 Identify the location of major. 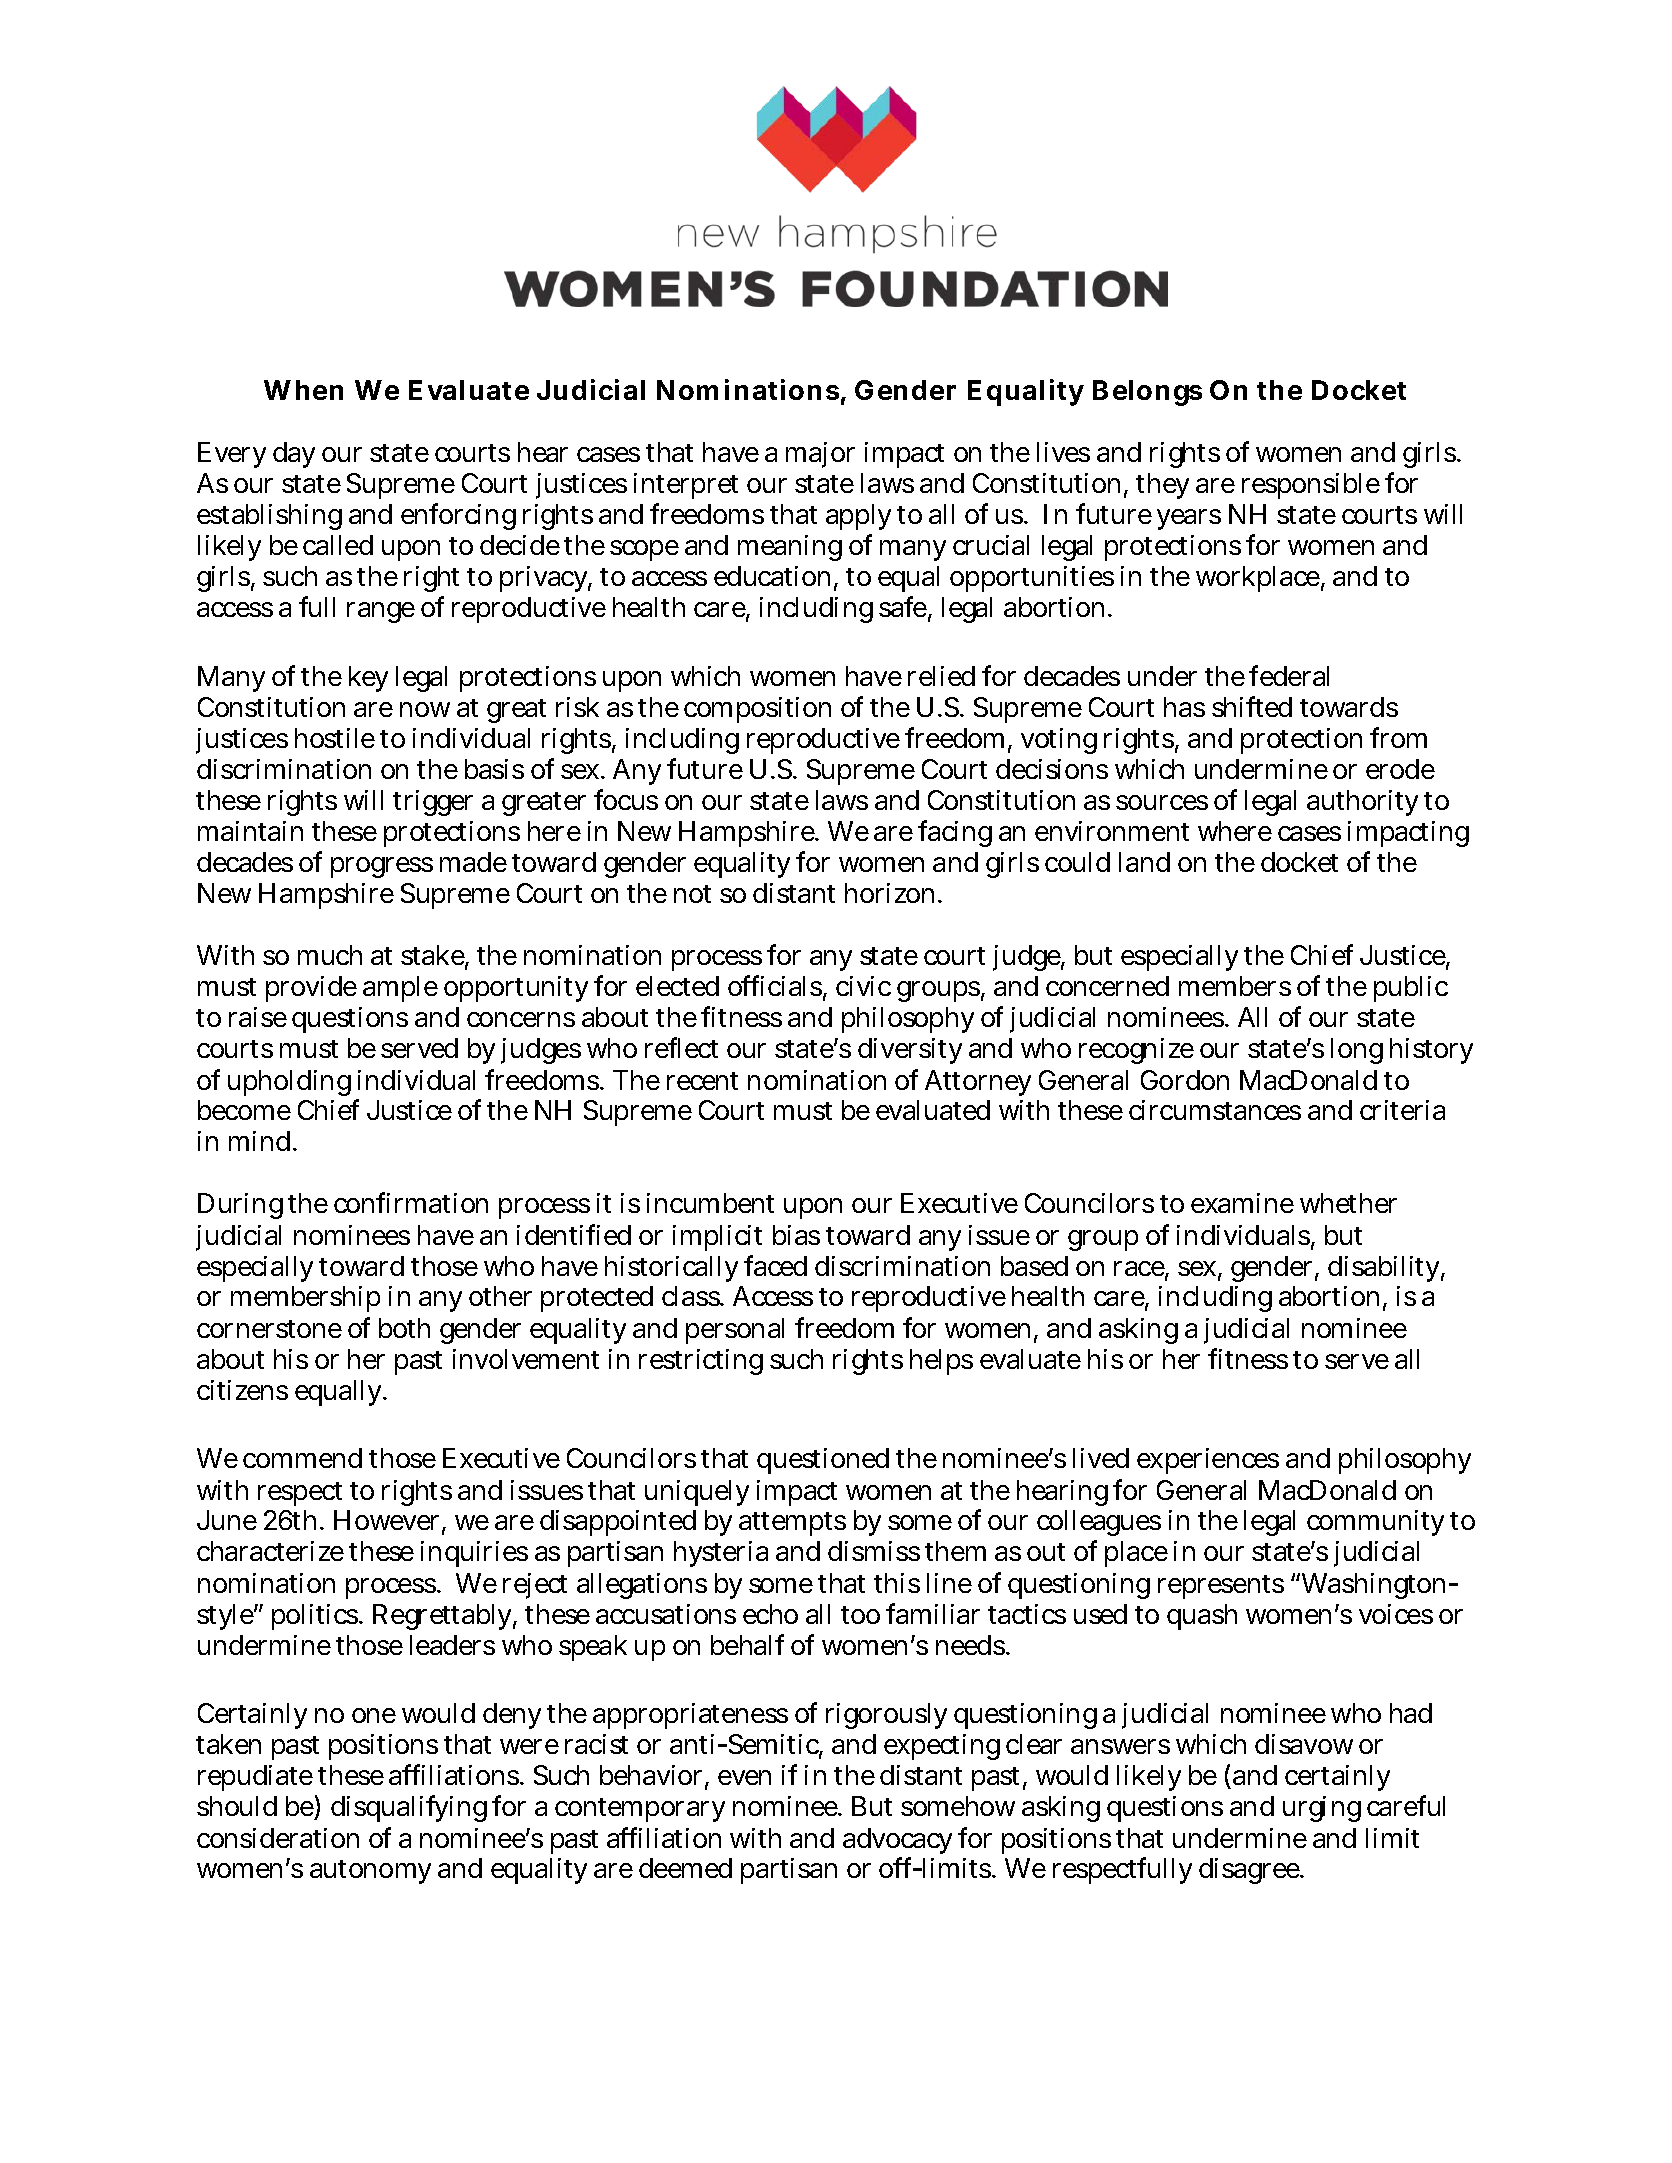
(820, 455).
